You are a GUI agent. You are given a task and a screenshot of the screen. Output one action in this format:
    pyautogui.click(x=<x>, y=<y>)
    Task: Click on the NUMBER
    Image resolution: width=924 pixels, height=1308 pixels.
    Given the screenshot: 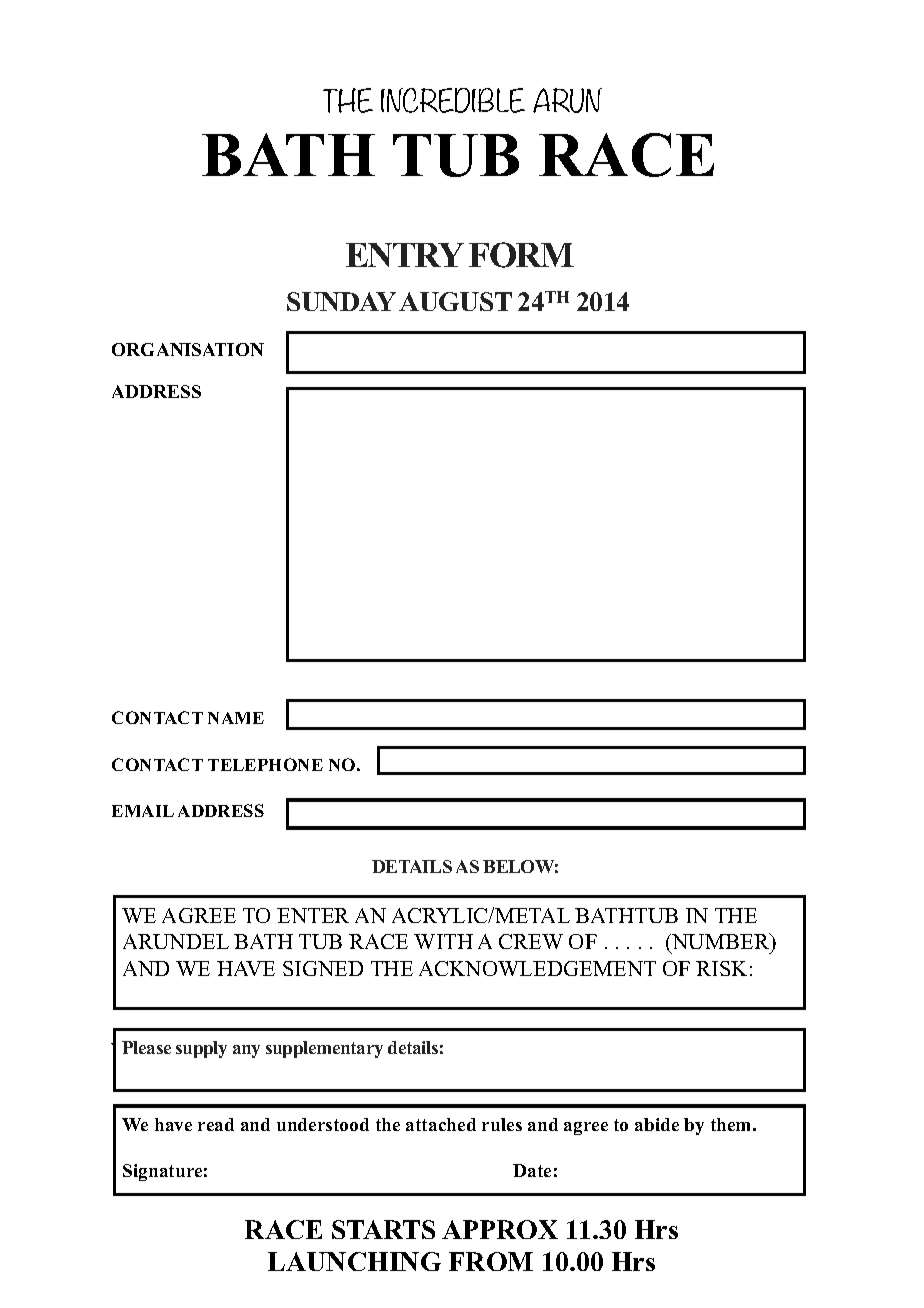 What is the action you would take?
    pyautogui.click(x=721, y=943)
